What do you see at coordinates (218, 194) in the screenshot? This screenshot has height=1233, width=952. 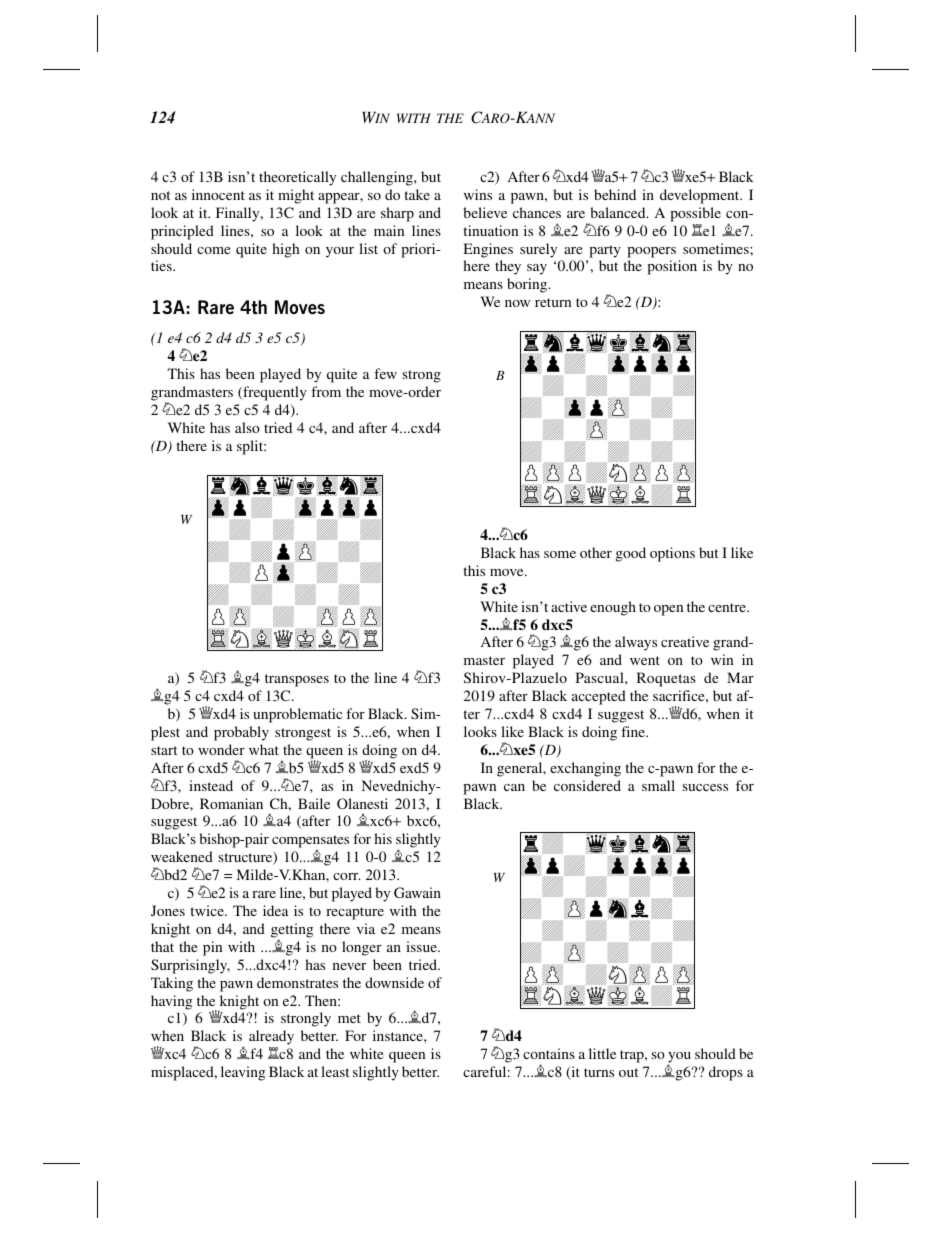 I see `innocent` at bounding box center [218, 194].
